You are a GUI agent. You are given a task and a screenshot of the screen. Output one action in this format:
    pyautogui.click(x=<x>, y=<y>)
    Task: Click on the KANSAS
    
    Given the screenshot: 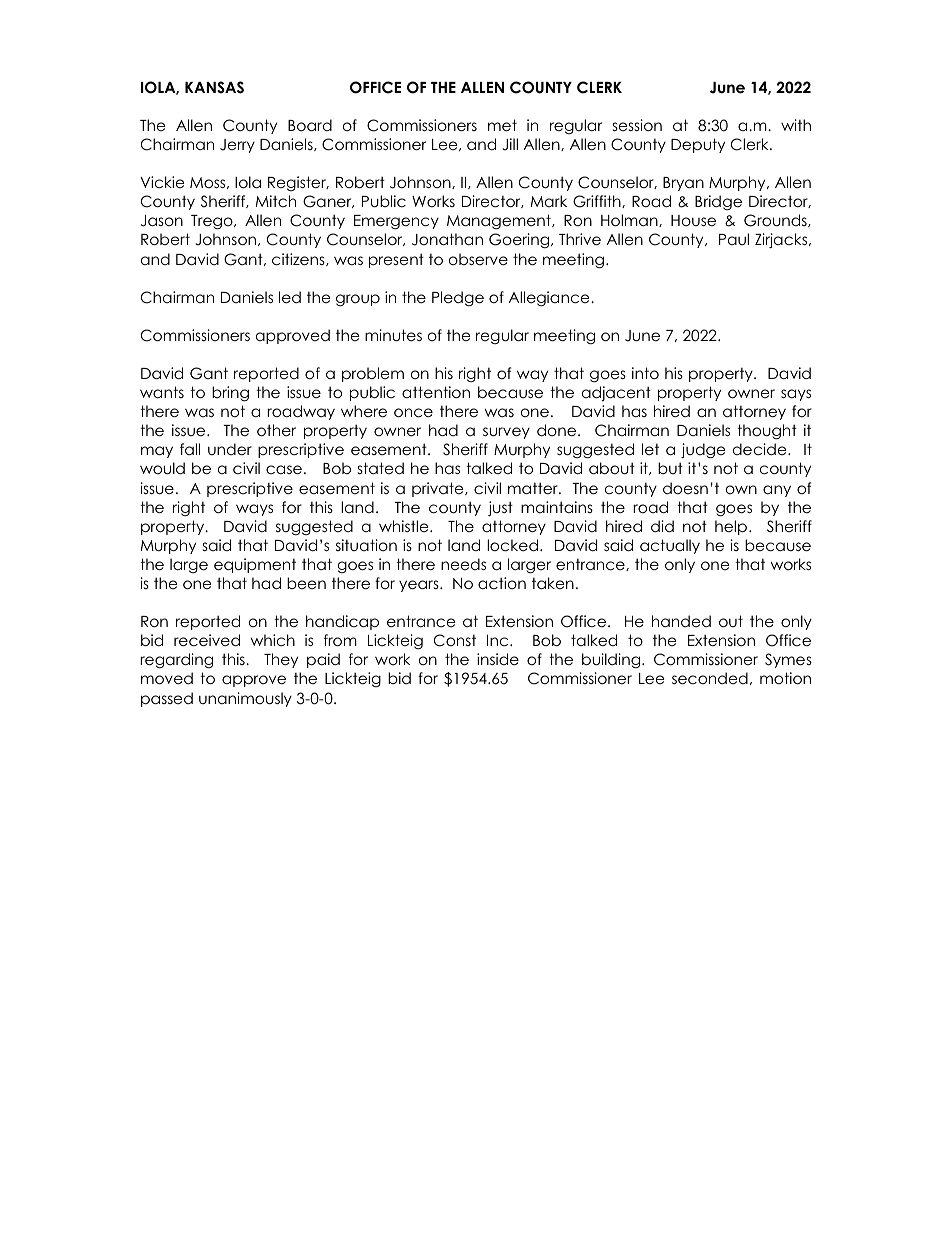 What is the action you would take?
    pyautogui.click(x=214, y=87)
